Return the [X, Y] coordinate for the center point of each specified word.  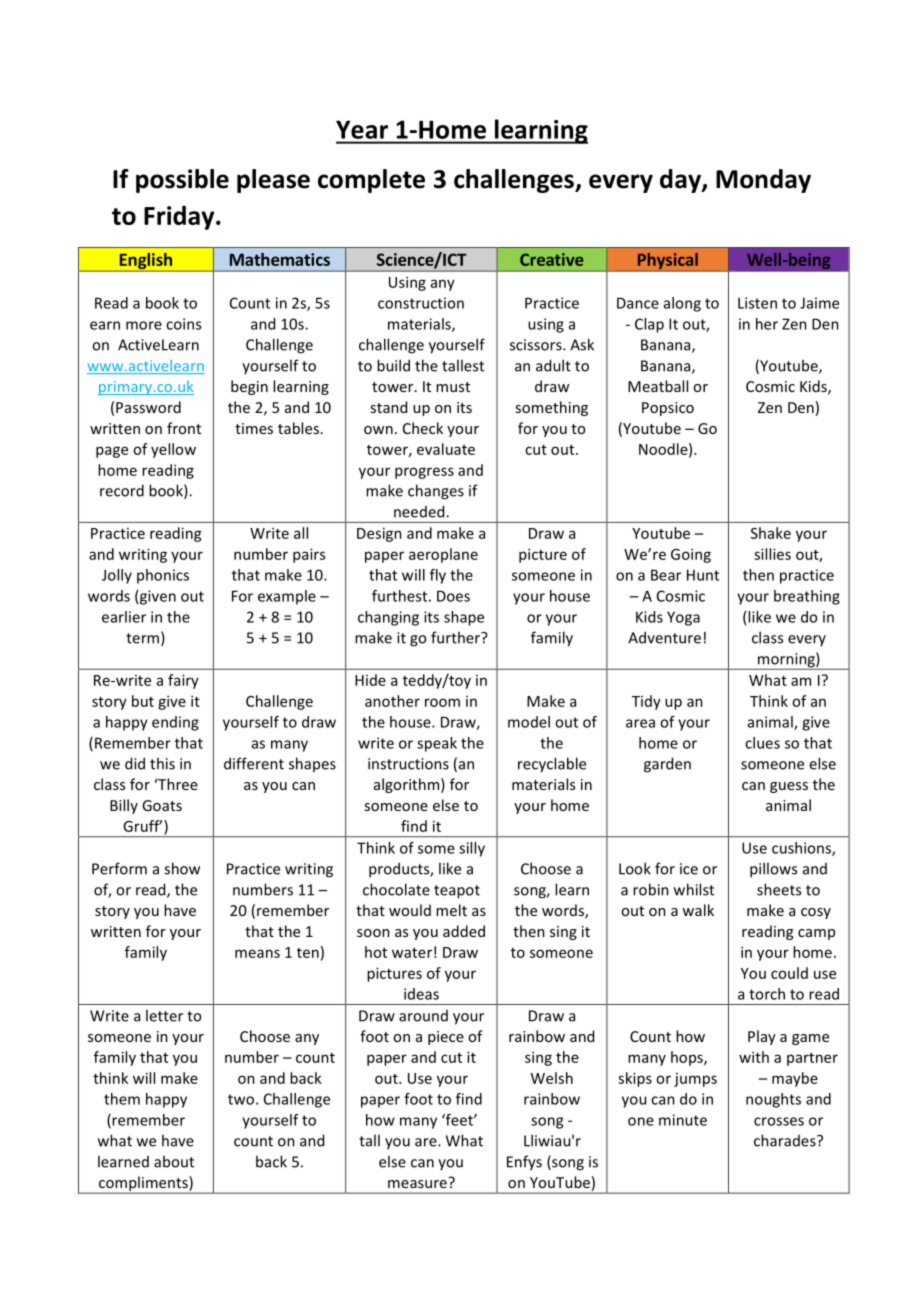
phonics [163, 576]
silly [472, 849]
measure [418, 1182]
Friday [180, 217]
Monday [763, 181]
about [174, 1161]
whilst [694, 889]
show [182, 868]
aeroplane [443, 555]
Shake [771, 533]
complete [371, 181]
